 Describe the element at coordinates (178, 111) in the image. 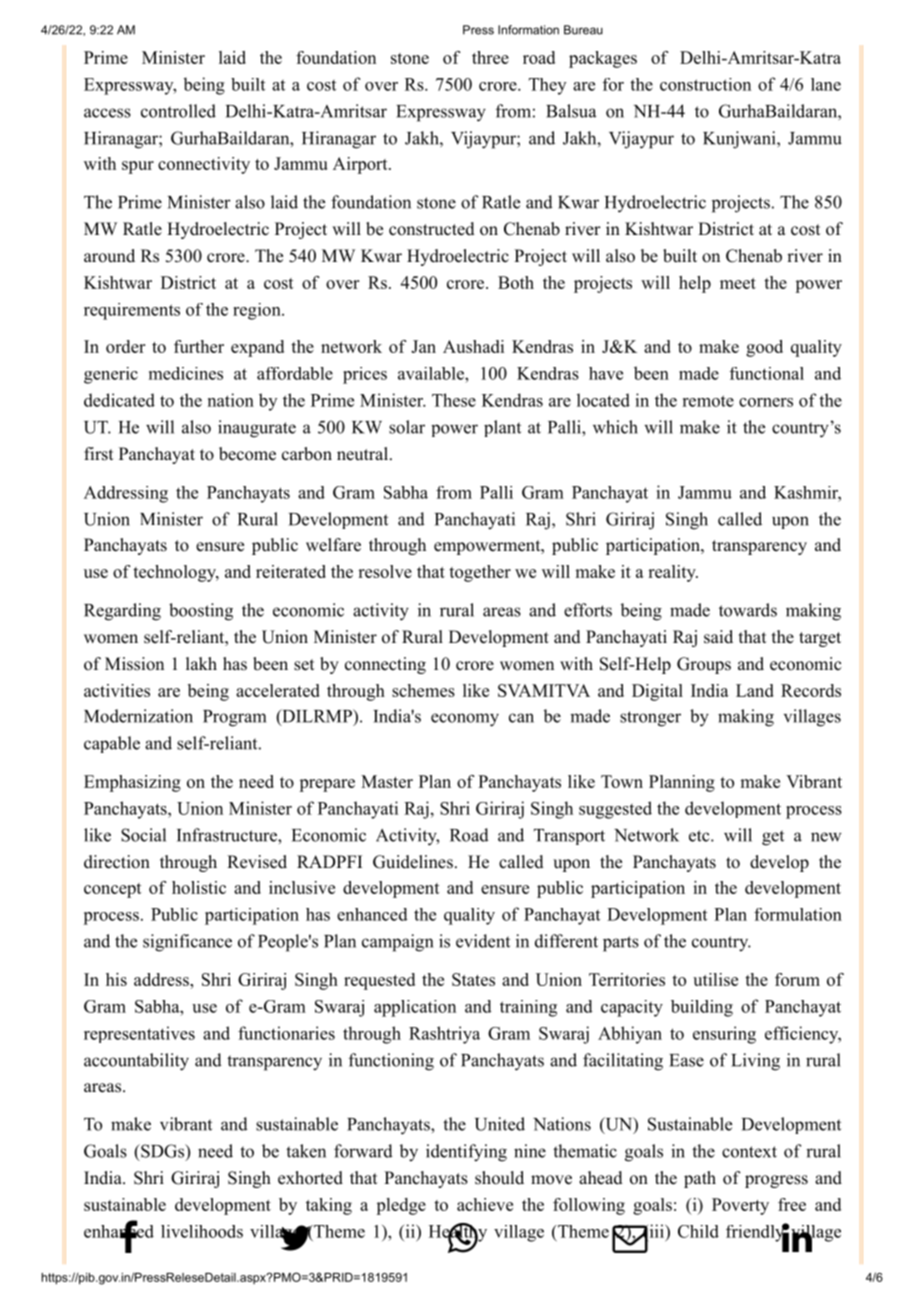

I see `controlled` at that location.
